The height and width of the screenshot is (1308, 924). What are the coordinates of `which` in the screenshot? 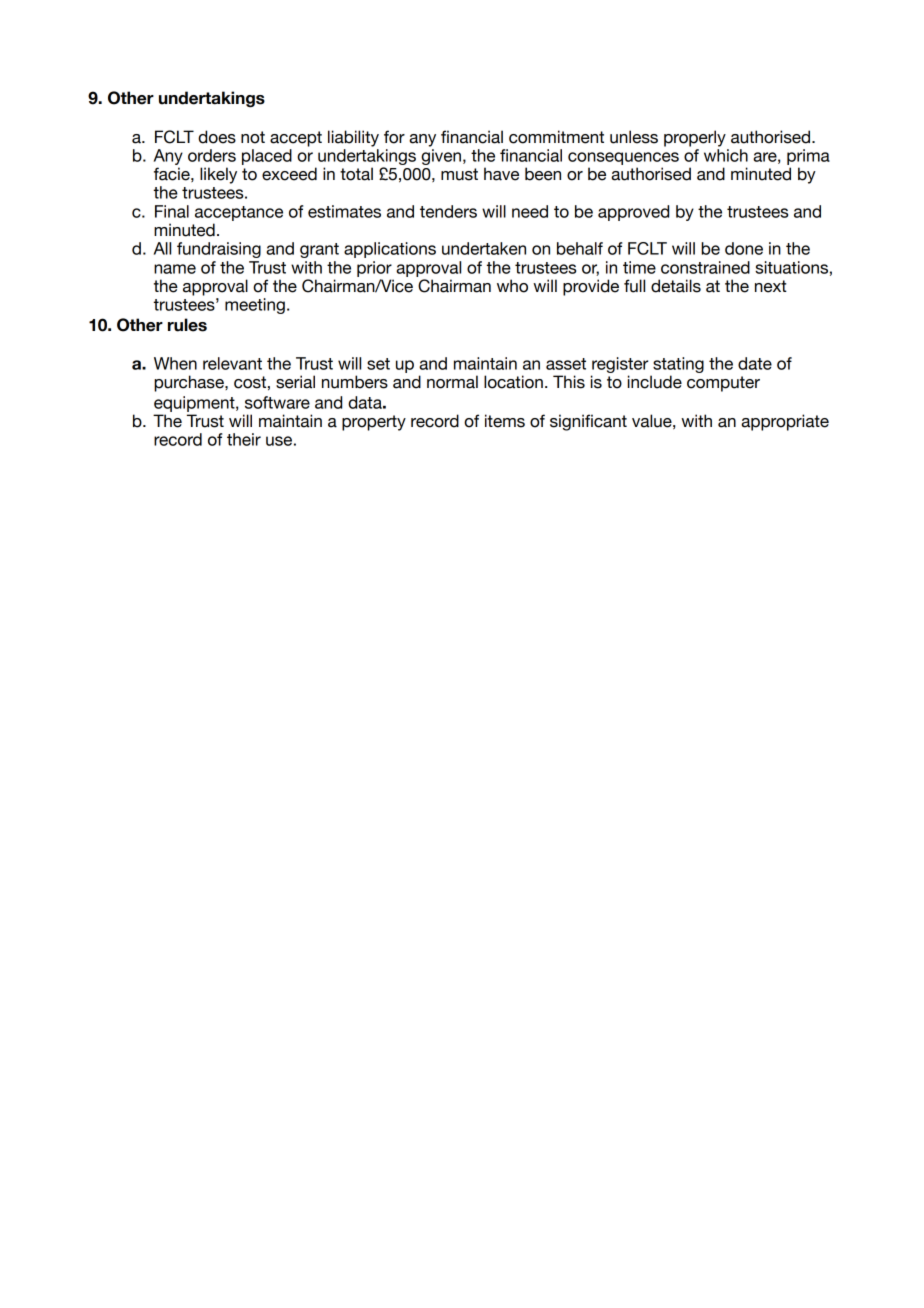 It's located at (726, 155).
